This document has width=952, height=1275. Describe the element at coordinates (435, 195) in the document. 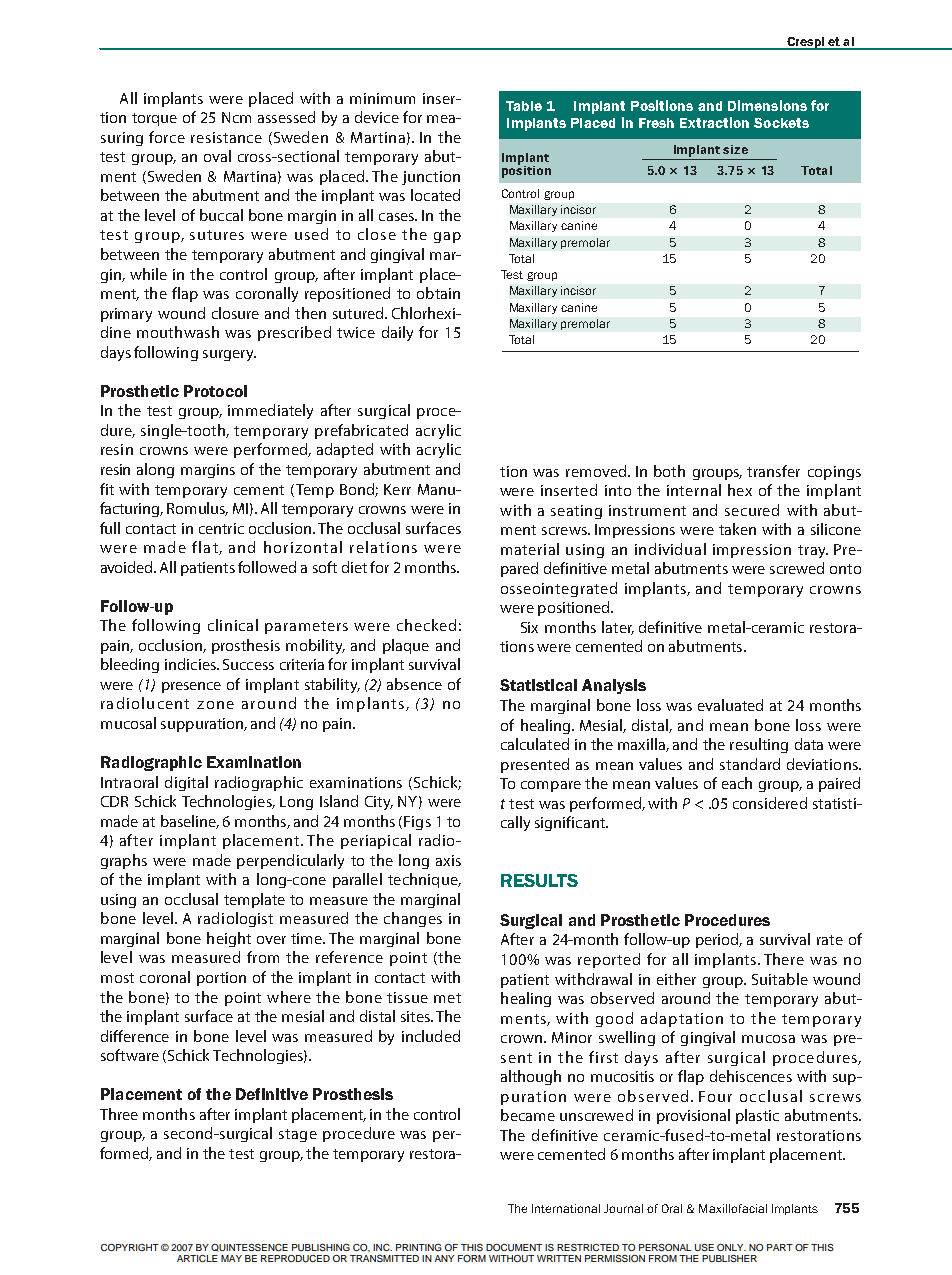

I see `located` at that location.
